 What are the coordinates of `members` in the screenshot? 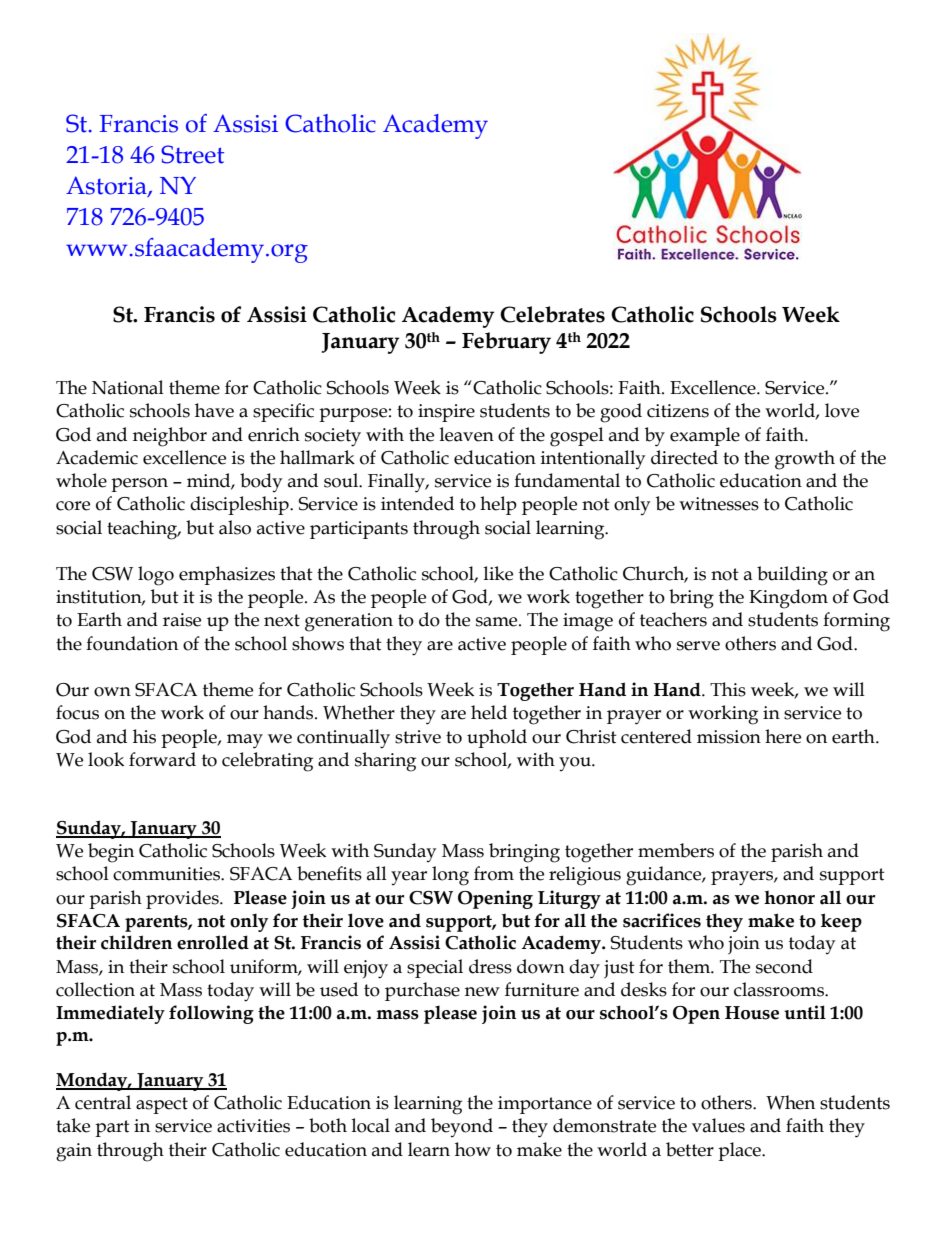 It's located at (676, 850).
